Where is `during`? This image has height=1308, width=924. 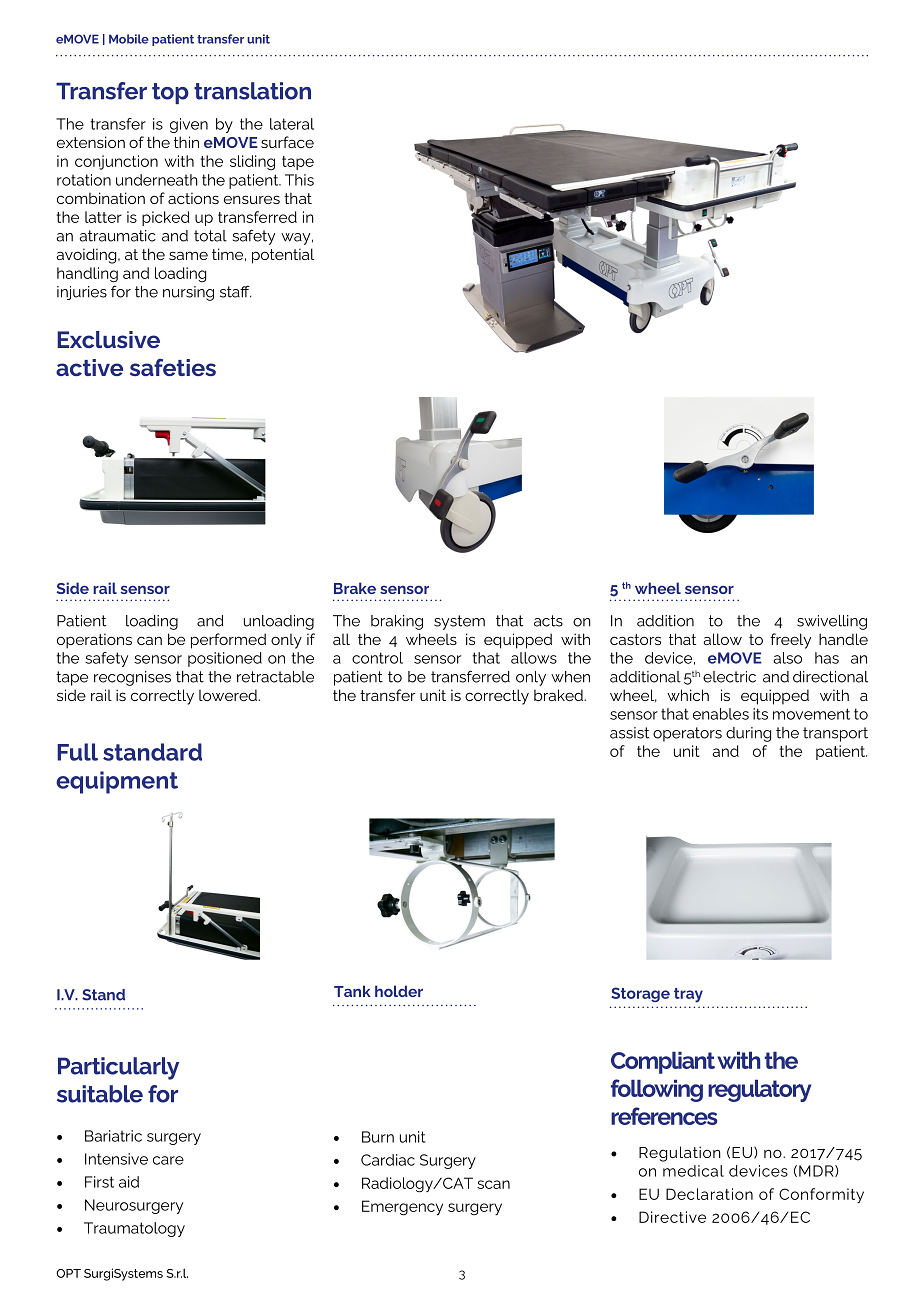
during is located at coordinates (748, 734).
